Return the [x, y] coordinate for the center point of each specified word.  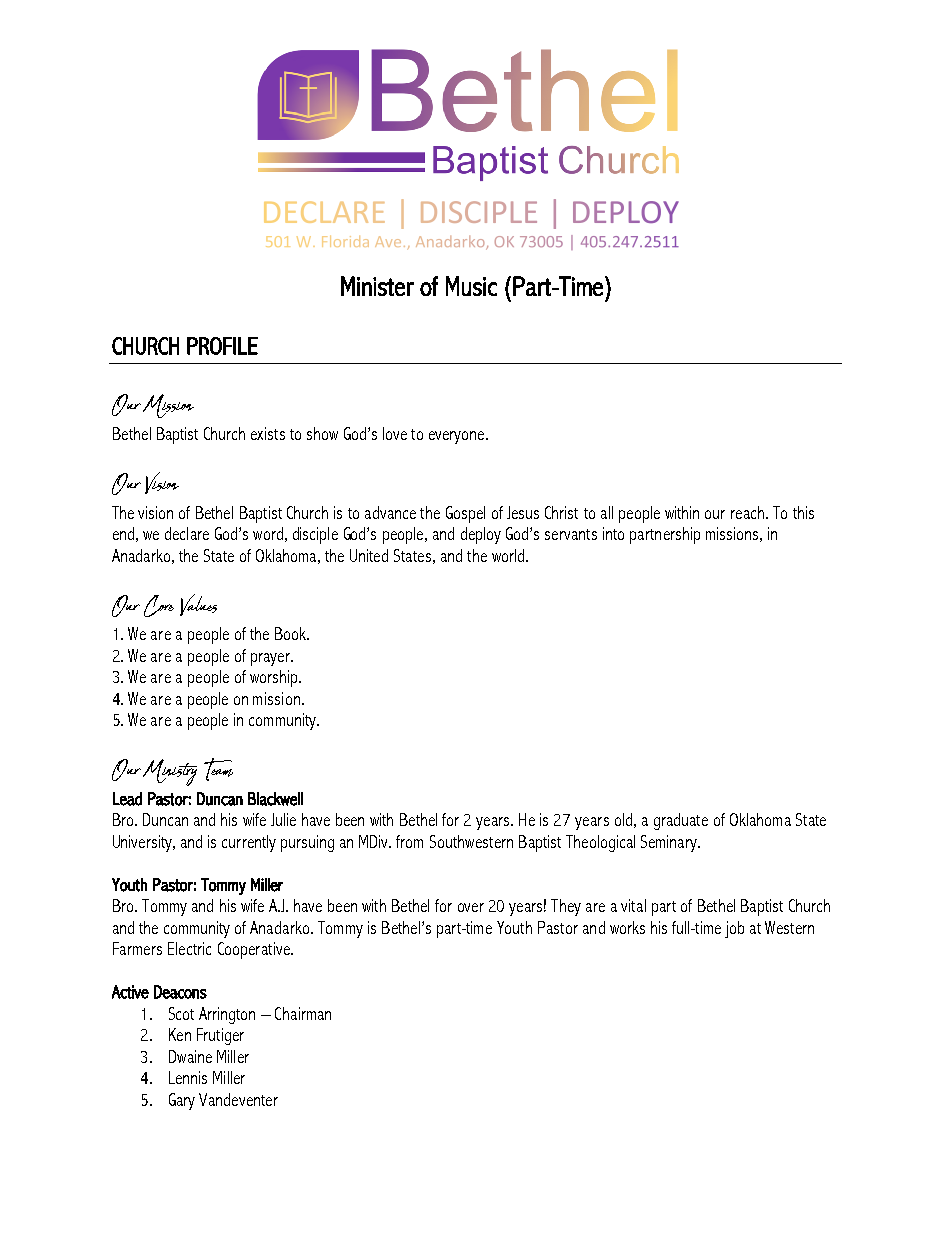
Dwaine [190, 1056]
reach [747, 512]
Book [291, 633]
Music [471, 286]
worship [275, 678]
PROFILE [222, 346]
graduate [681, 821]
